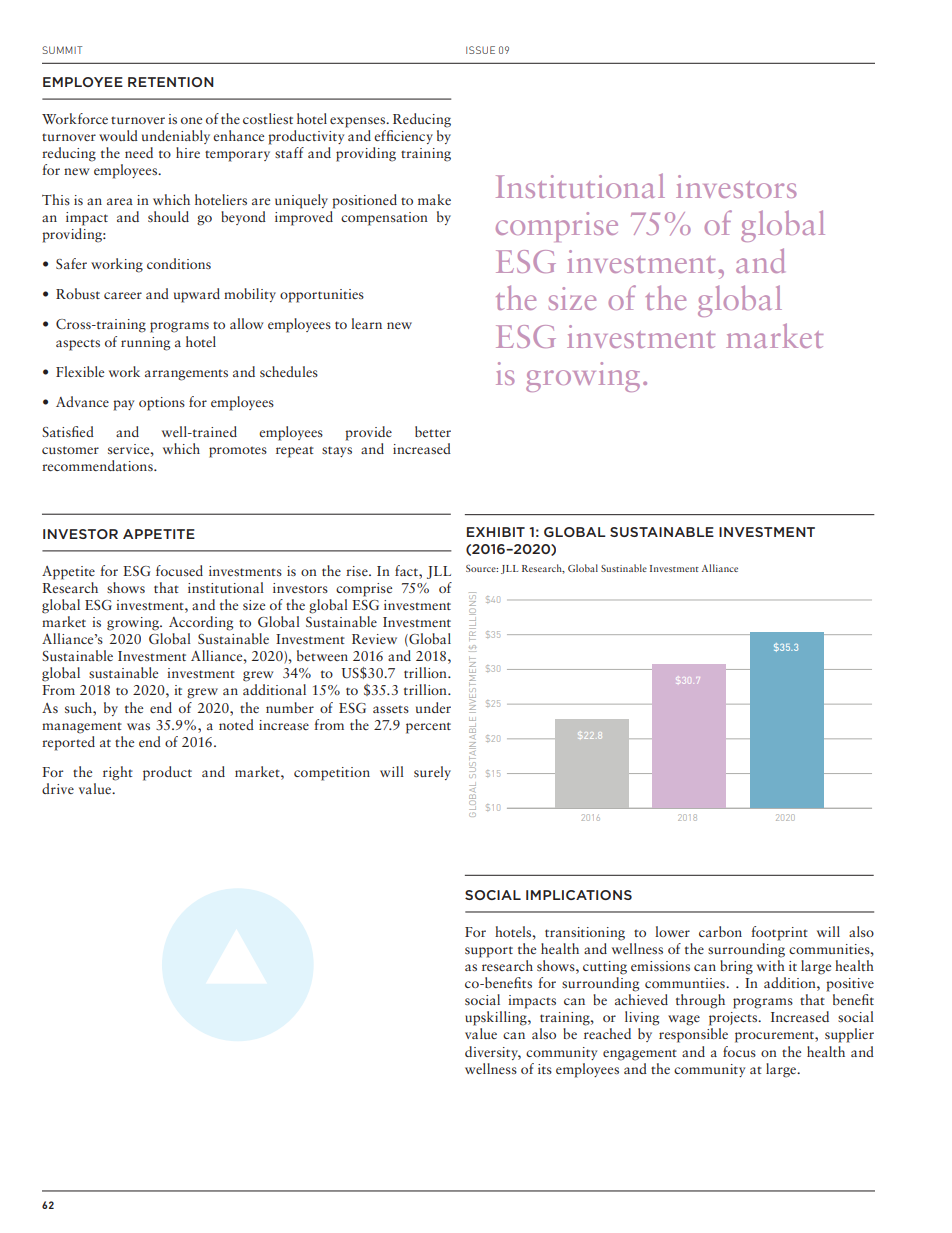 The height and width of the screenshot is (1233, 952). Describe the element at coordinates (489, 952) in the screenshot. I see `support` at that location.
